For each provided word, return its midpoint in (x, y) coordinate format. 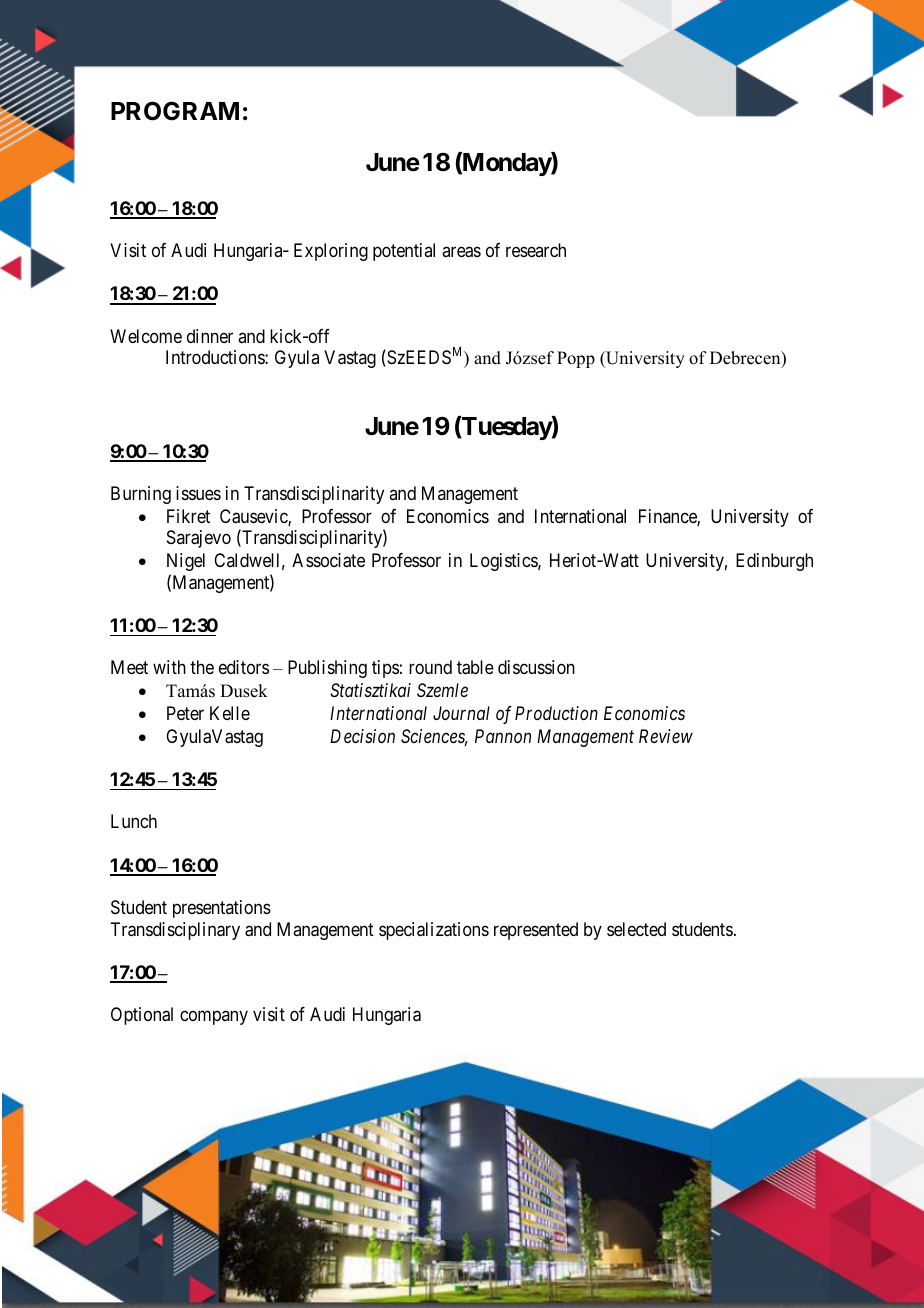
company (214, 1018)
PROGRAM (175, 111)
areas (461, 252)
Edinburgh (774, 562)
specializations (434, 931)
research (536, 250)
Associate (328, 560)
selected (636, 929)
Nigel (186, 562)
